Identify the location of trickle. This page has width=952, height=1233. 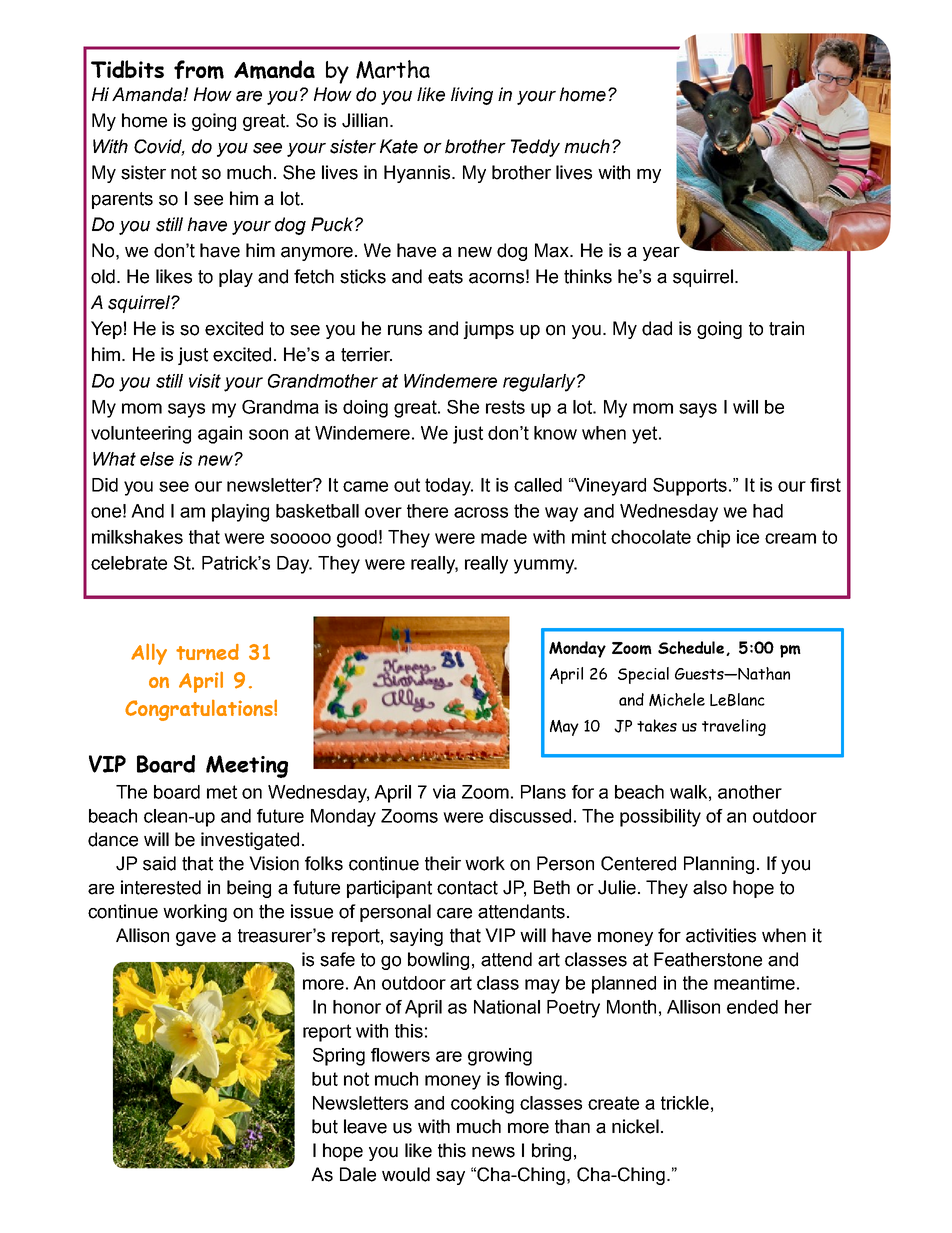
(685, 1103).
